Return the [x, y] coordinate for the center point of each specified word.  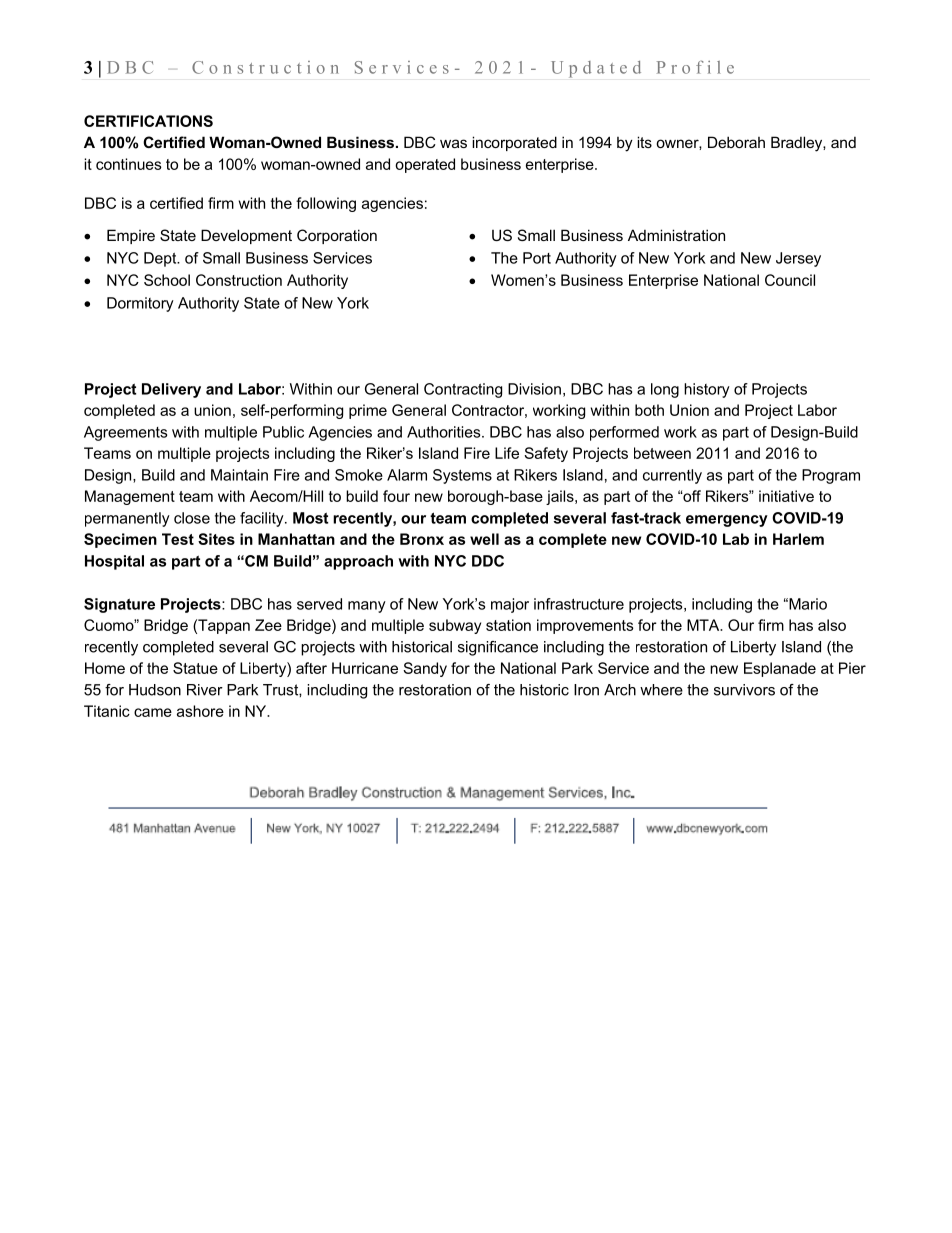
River [205, 690]
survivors [744, 690]
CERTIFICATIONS [148, 121]
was [453, 143]
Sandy [425, 669]
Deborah [736, 142]
